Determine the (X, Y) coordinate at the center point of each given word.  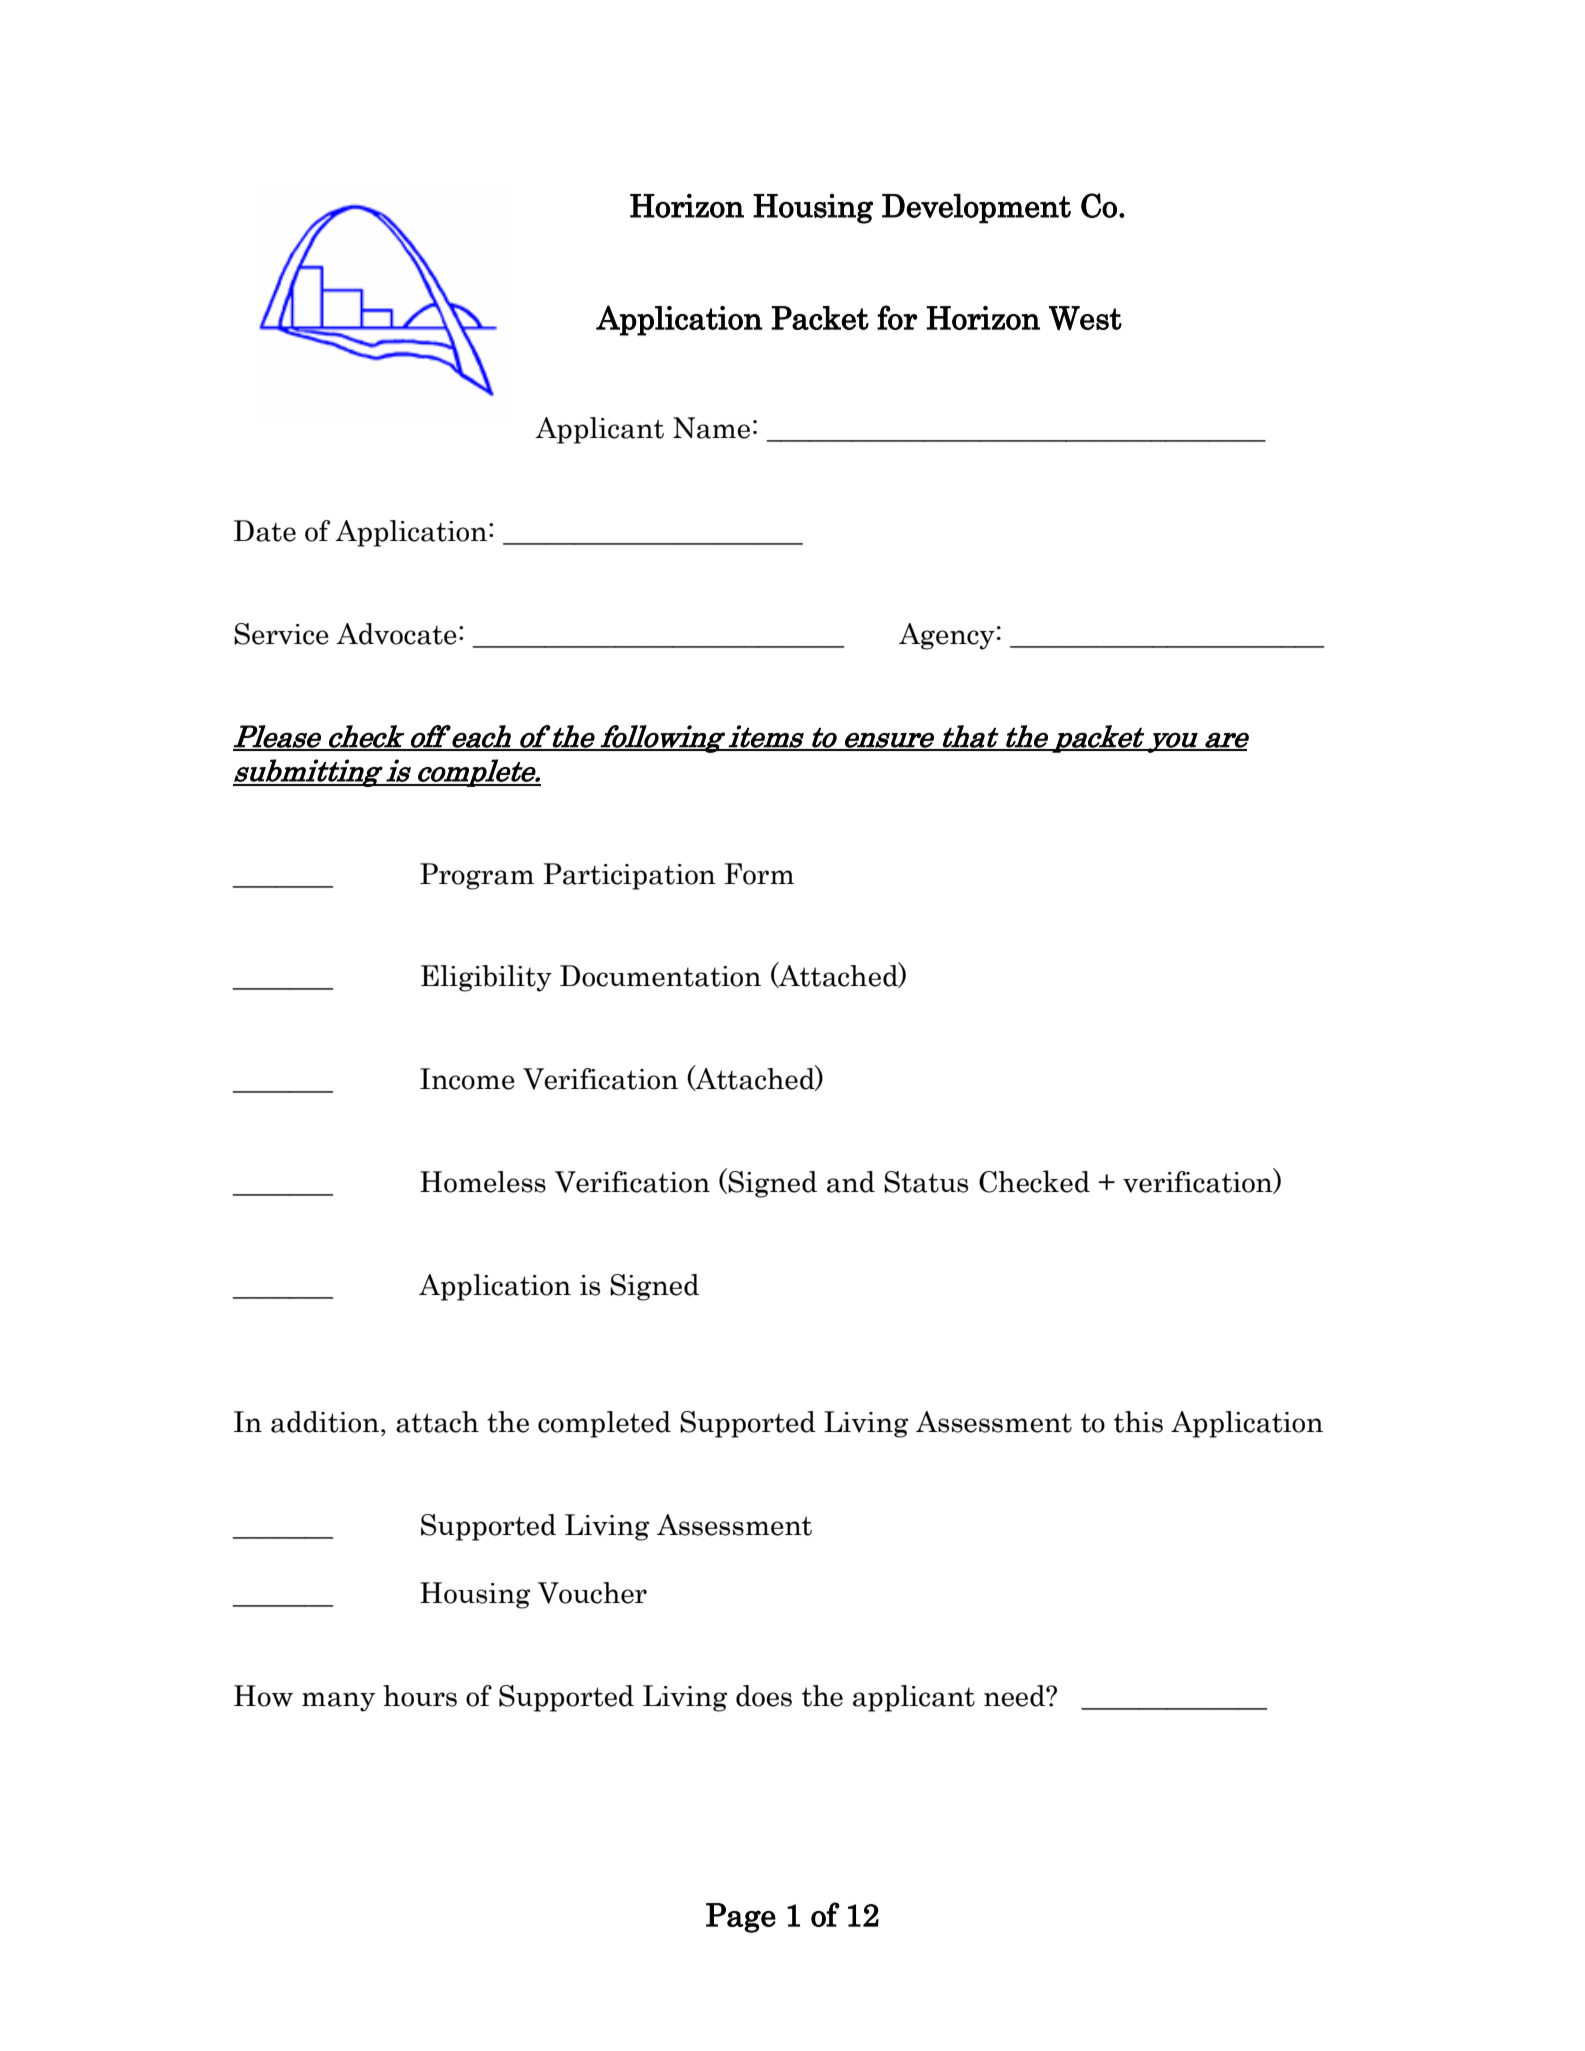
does (764, 1696)
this (1138, 1422)
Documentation (660, 976)
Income (467, 1079)
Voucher (592, 1593)
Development (976, 208)
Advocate (396, 634)
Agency (947, 636)
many (338, 1702)
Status (926, 1182)
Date (265, 531)
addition (325, 1422)
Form (759, 874)
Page (741, 1918)
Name (711, 428)
